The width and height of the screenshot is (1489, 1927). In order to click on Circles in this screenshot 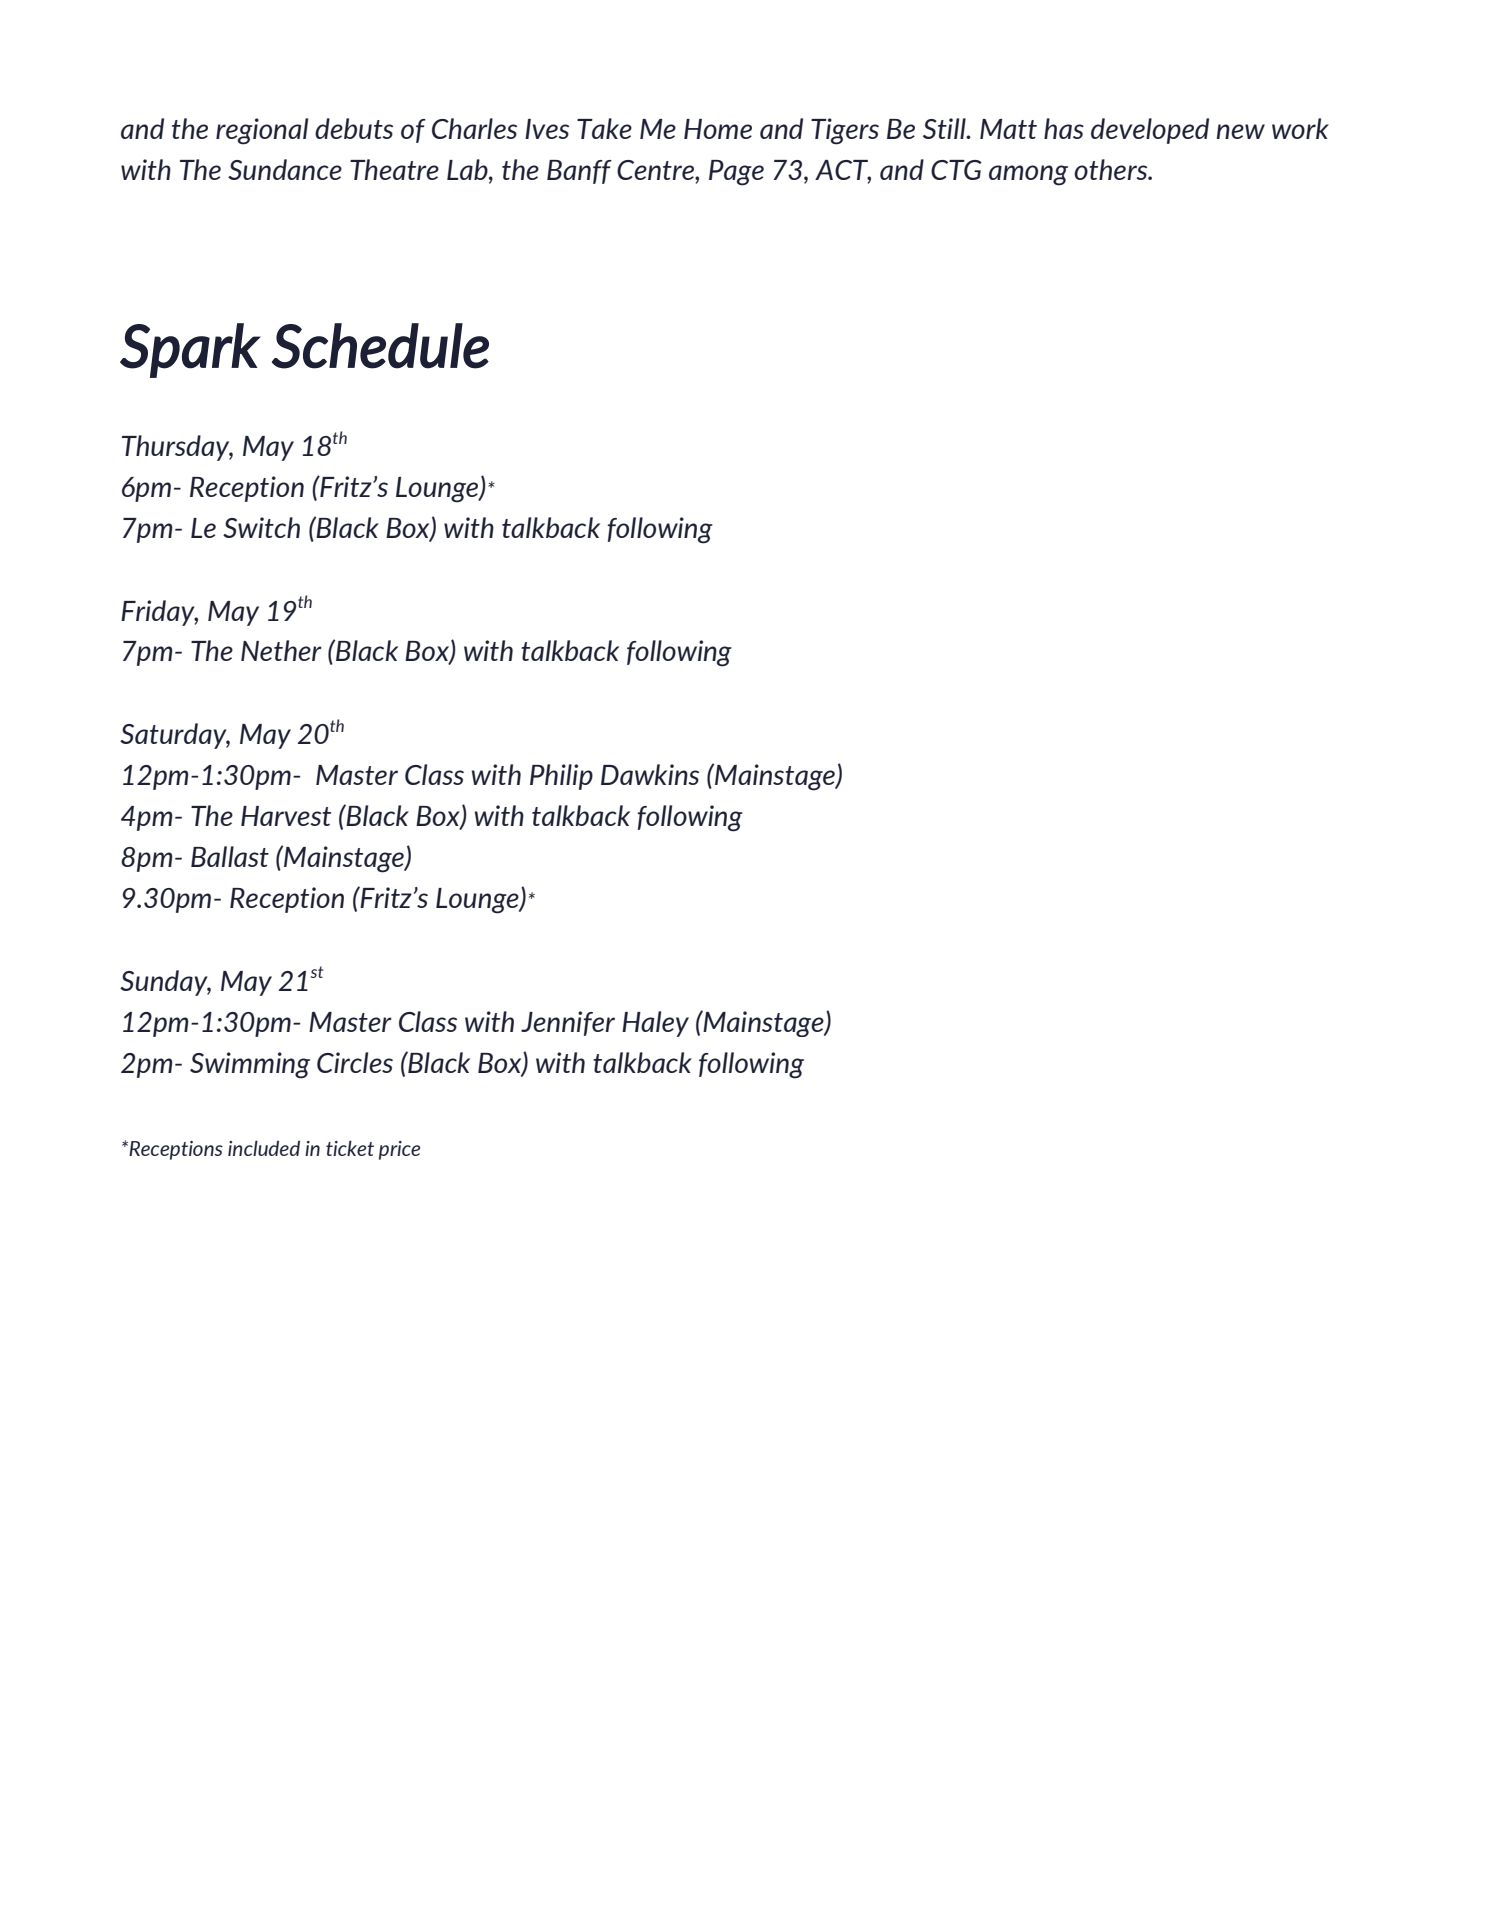, I will do `click(355, 1062)`.
